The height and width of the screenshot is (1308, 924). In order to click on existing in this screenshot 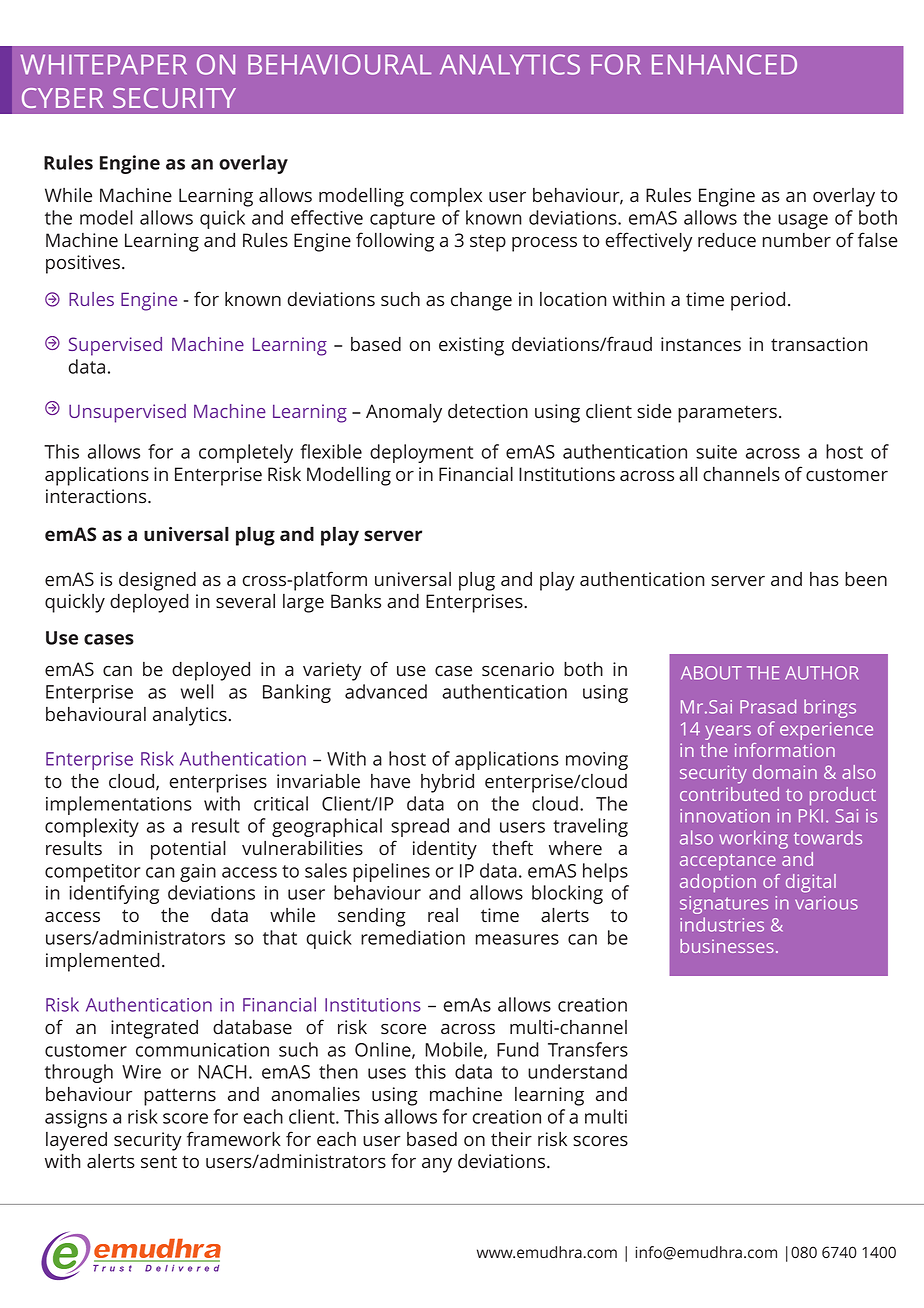, I will do `click(471, 346)`.
